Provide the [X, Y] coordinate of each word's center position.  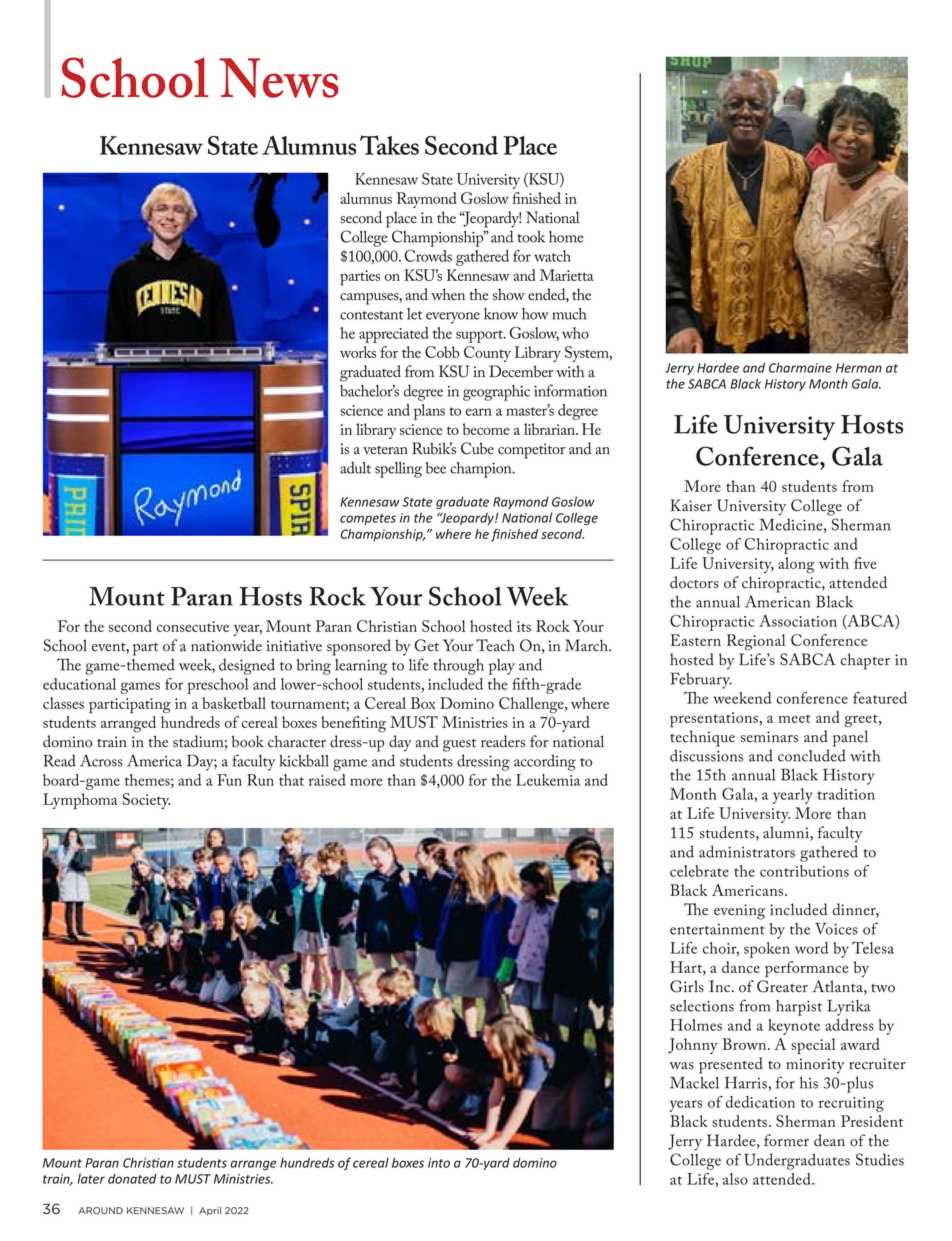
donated [132, 1178]
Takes [389, 145]
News [279, 78]
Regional [756, 642]
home [566, 237]
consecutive [193, 626]
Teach [495, 645]
